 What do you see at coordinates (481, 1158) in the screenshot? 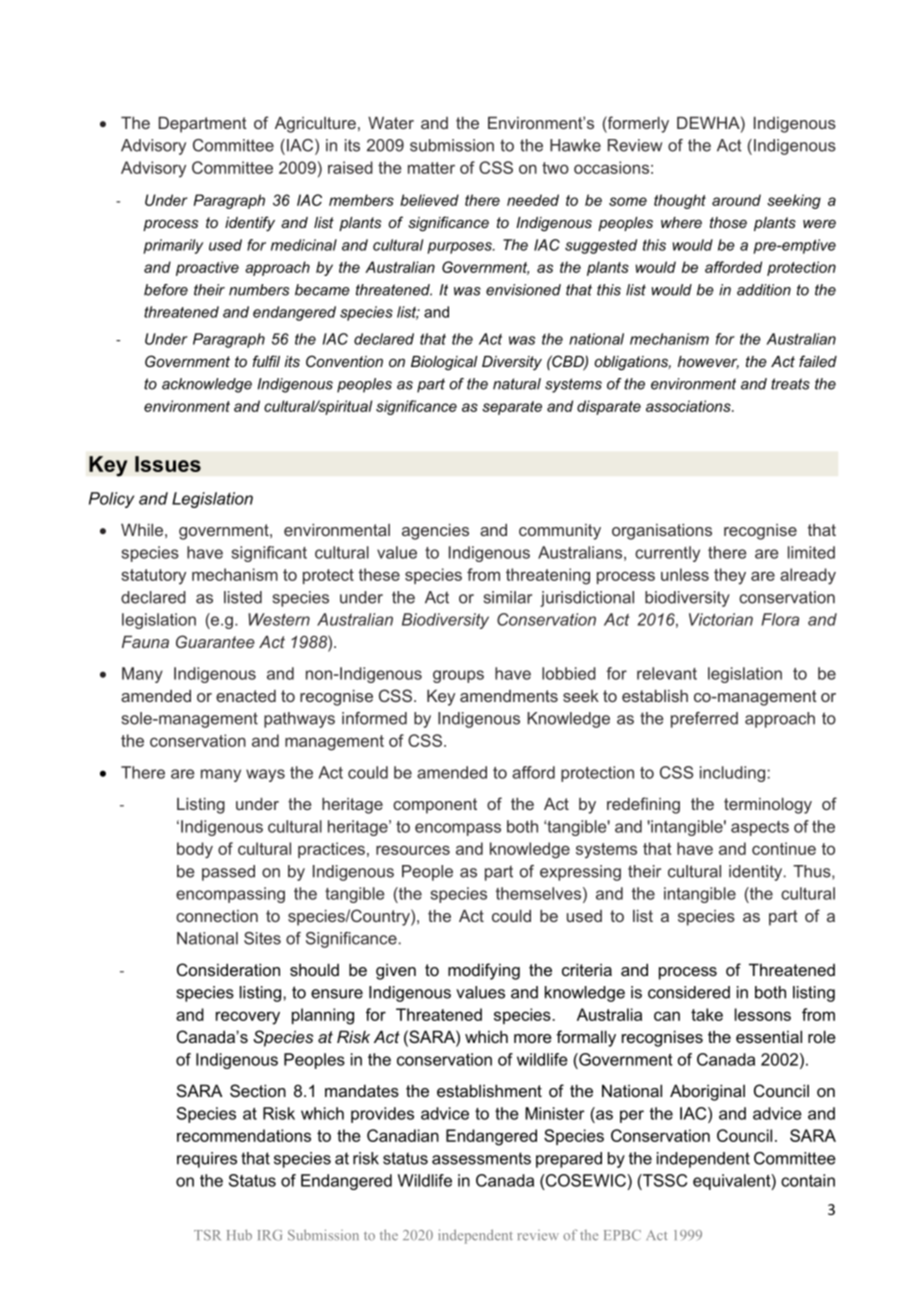
I see `assessments` at bounding box center [481, 1158].
